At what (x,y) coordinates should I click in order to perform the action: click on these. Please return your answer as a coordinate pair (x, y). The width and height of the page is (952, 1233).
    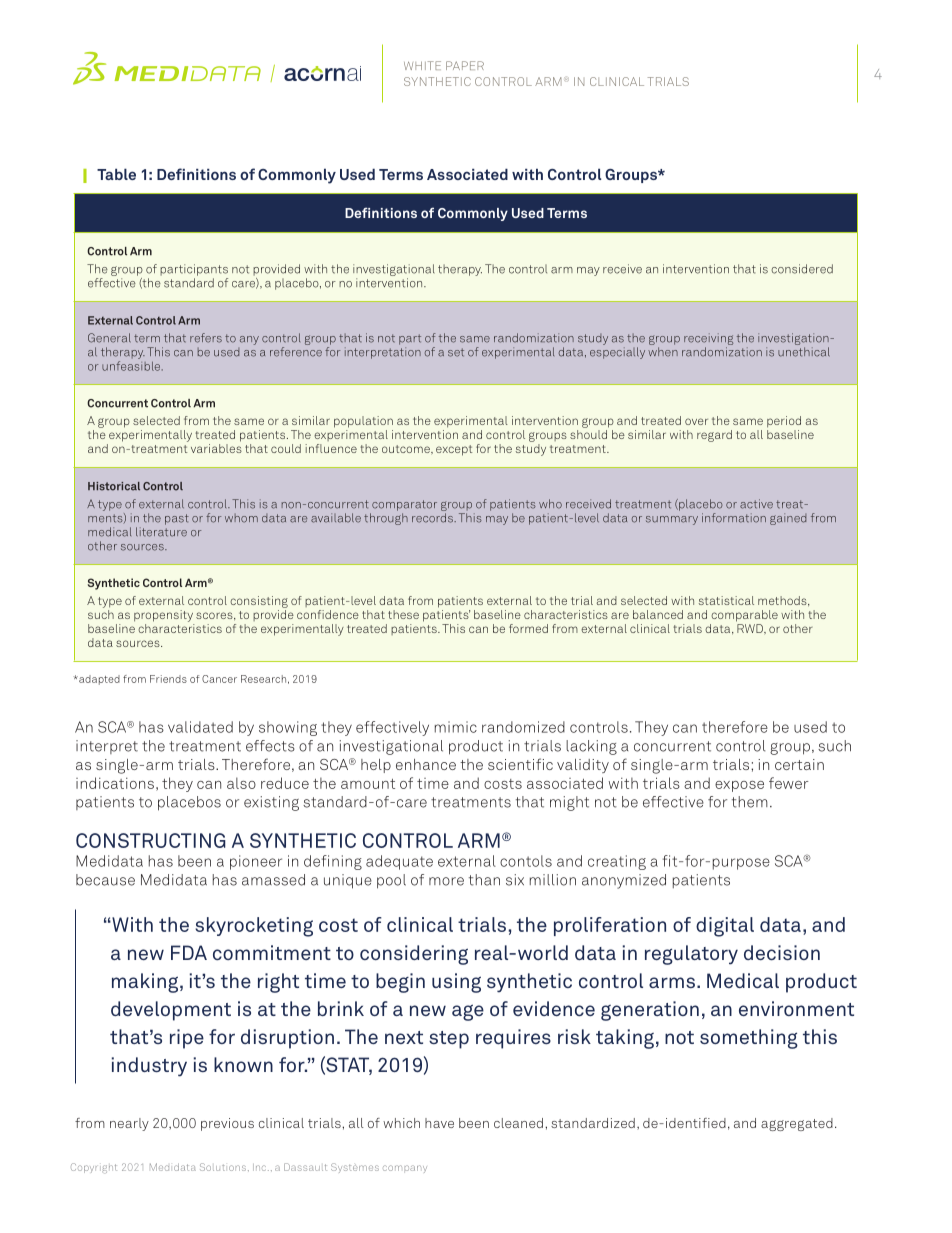
    Looking at the image, I should click on (403, 614).
